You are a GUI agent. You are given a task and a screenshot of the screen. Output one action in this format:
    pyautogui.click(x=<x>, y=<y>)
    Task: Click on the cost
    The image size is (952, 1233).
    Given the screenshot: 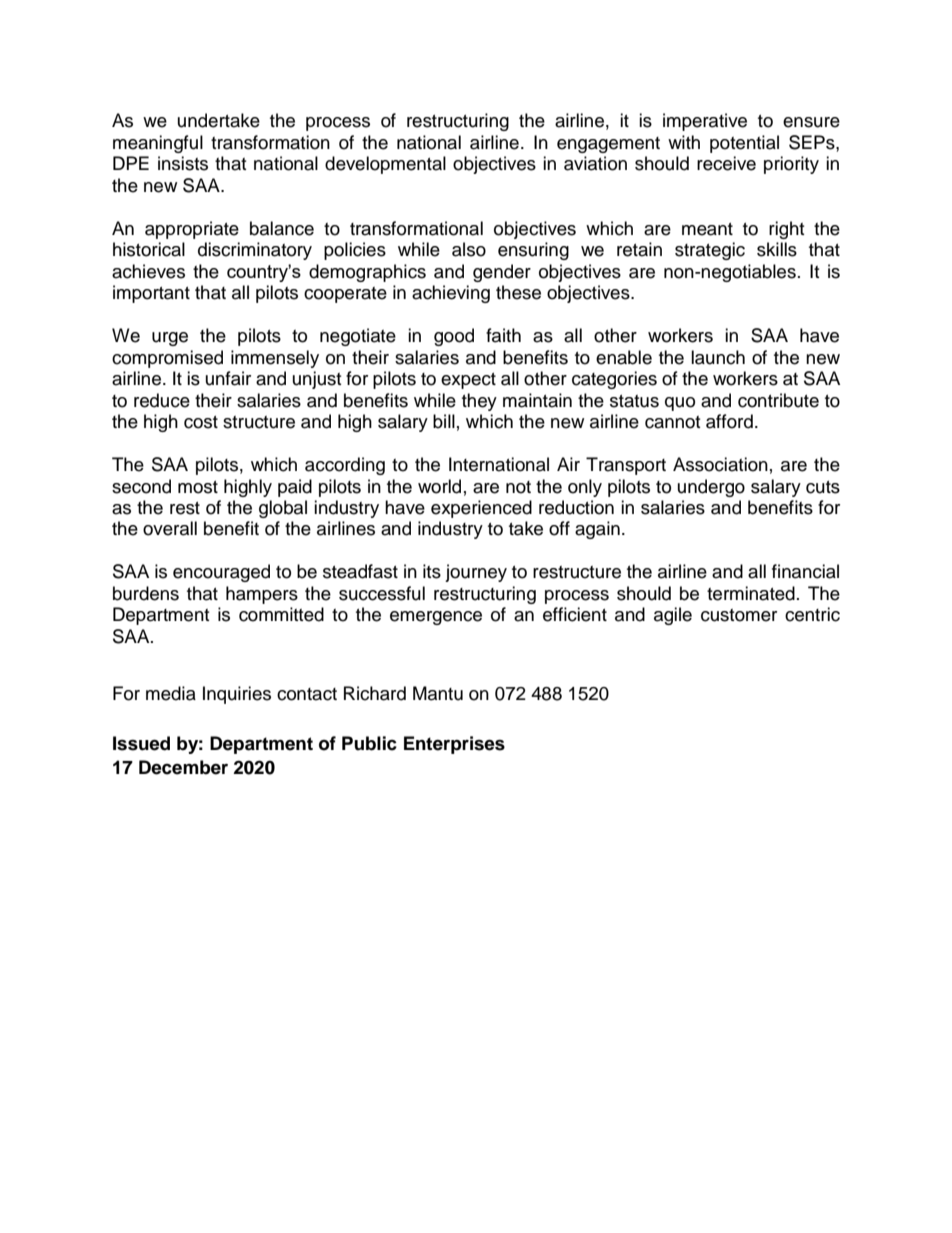 What is the action you would take?
    pyautogui.click(x=201, y=422)
